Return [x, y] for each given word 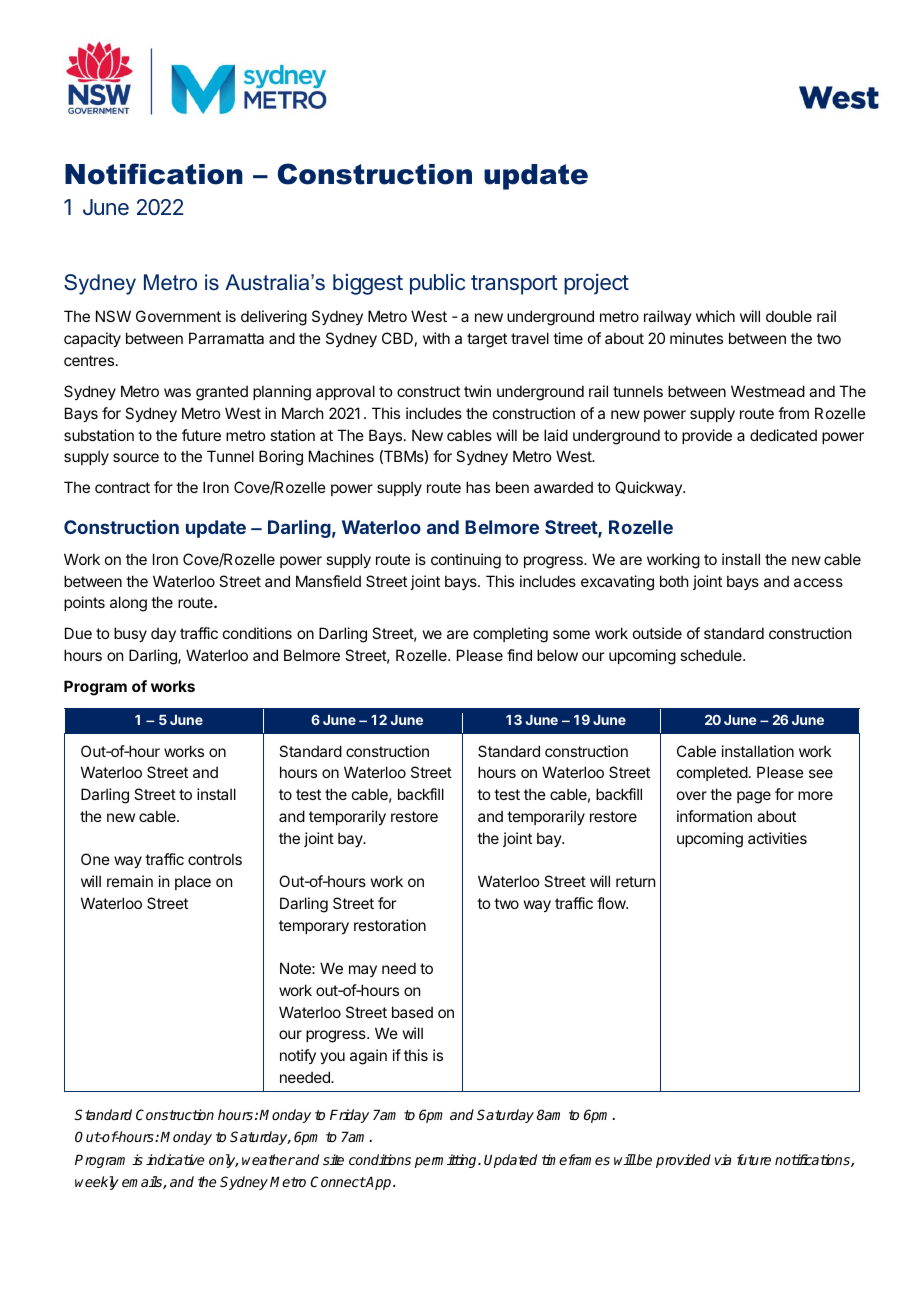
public [437, 284]
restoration [390, 925]
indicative [175, 1159]
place [193, 882]
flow [612, 903]
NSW [113, 316]
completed [712, 773]
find [519, 655]
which [715, 316]
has [478, 487]
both [674, 581]
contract [122, 487]
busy [130, 634]
